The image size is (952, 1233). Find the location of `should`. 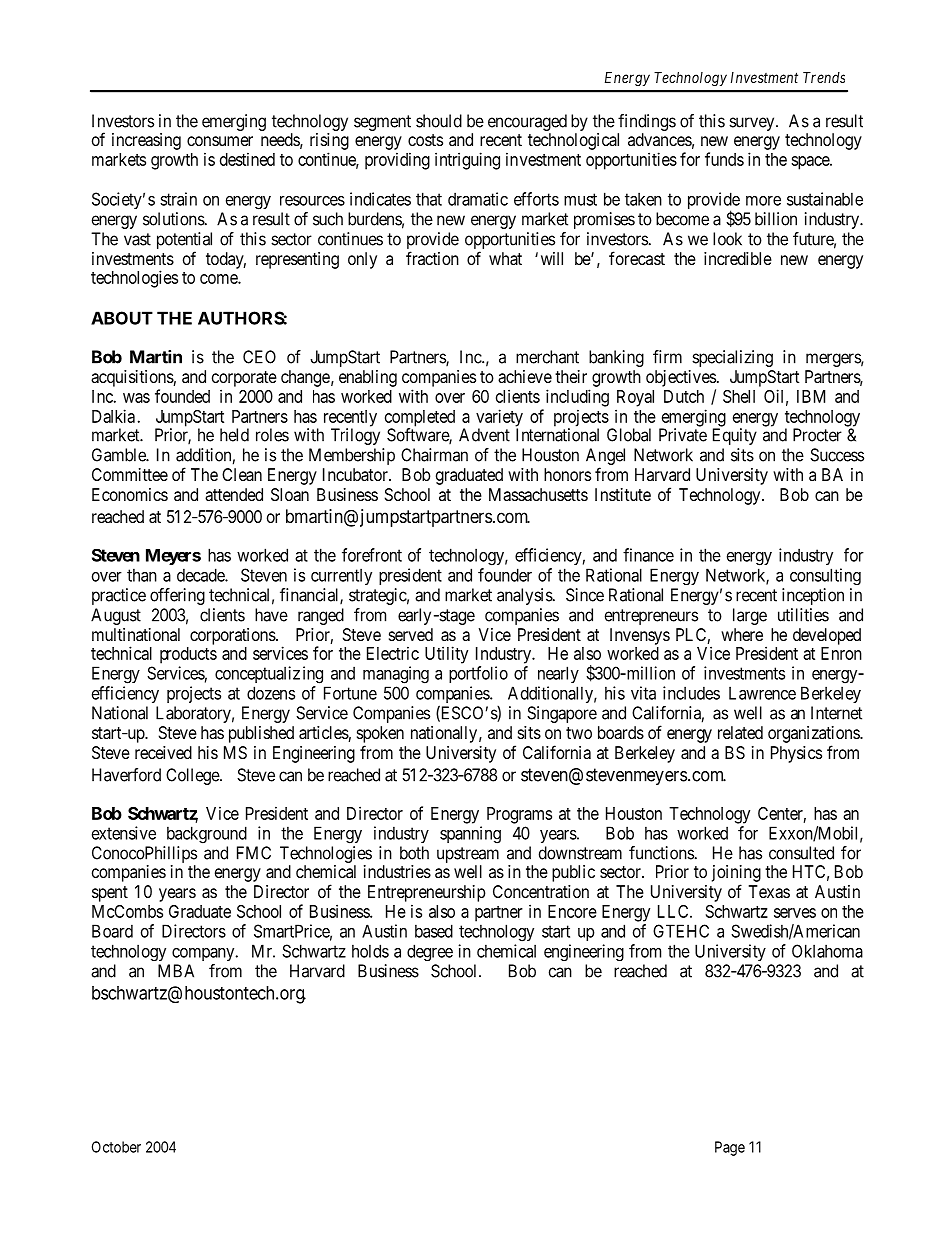

should is located at coordinates (439, 121).
